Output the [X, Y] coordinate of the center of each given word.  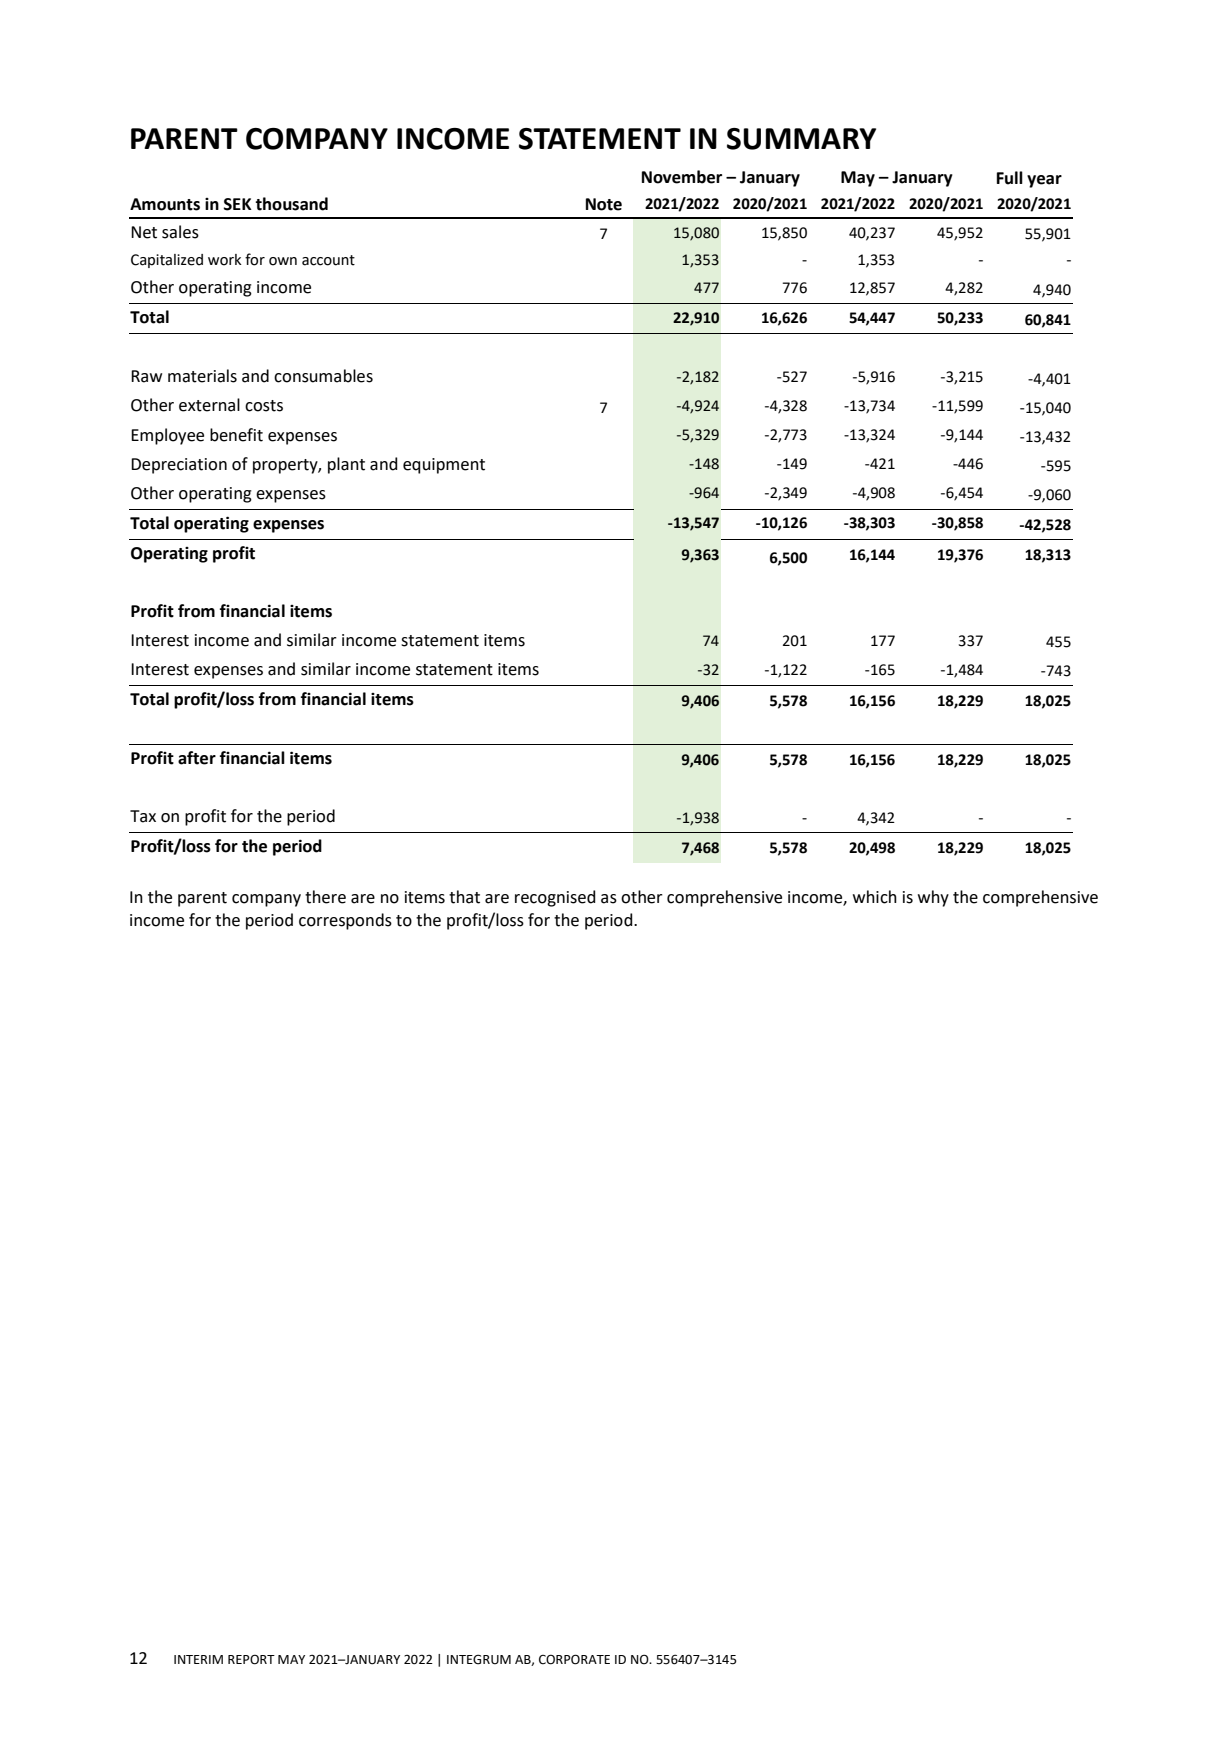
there [325, 897]
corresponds [345, 921]
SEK [238, 204]
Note [604, 204]
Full [1010, 178]
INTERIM [198, 1659]
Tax [143, 816]
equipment [444, 466]
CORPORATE [574, 1659]
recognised [555, 898]
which [875, 897]
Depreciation [179, 466]
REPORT [251, 1659]
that [464, 897]
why [933, 898]
